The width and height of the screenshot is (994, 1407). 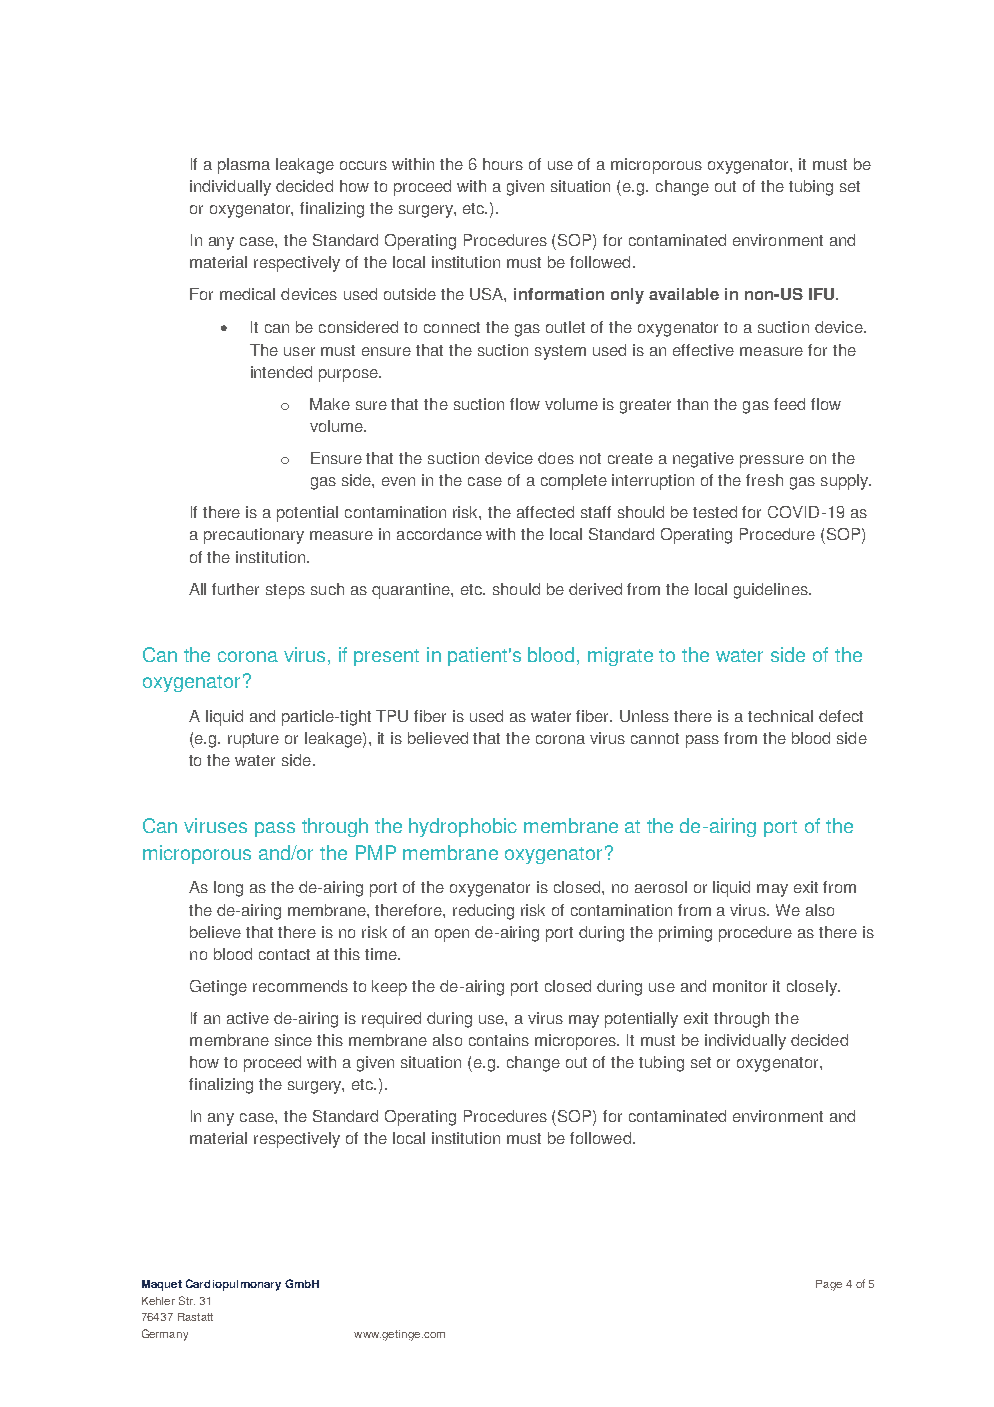 I want to click on Page, so click(x=829, y=1285).
